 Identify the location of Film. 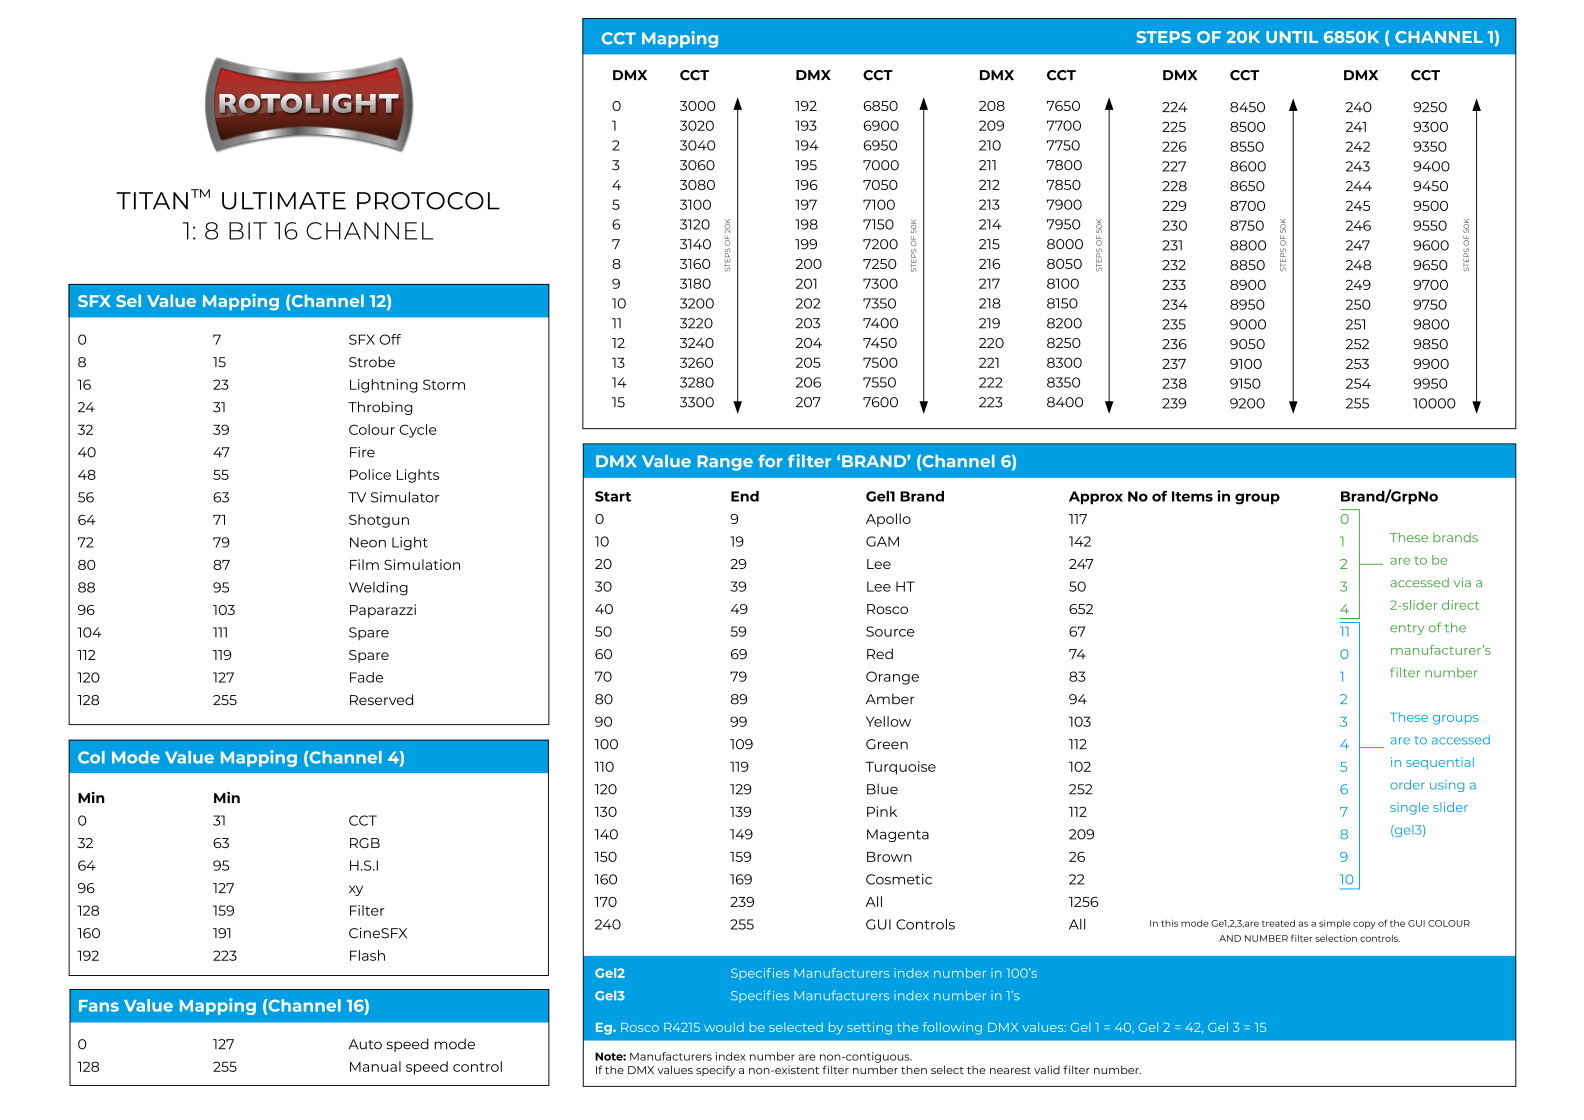
(364, 564).
